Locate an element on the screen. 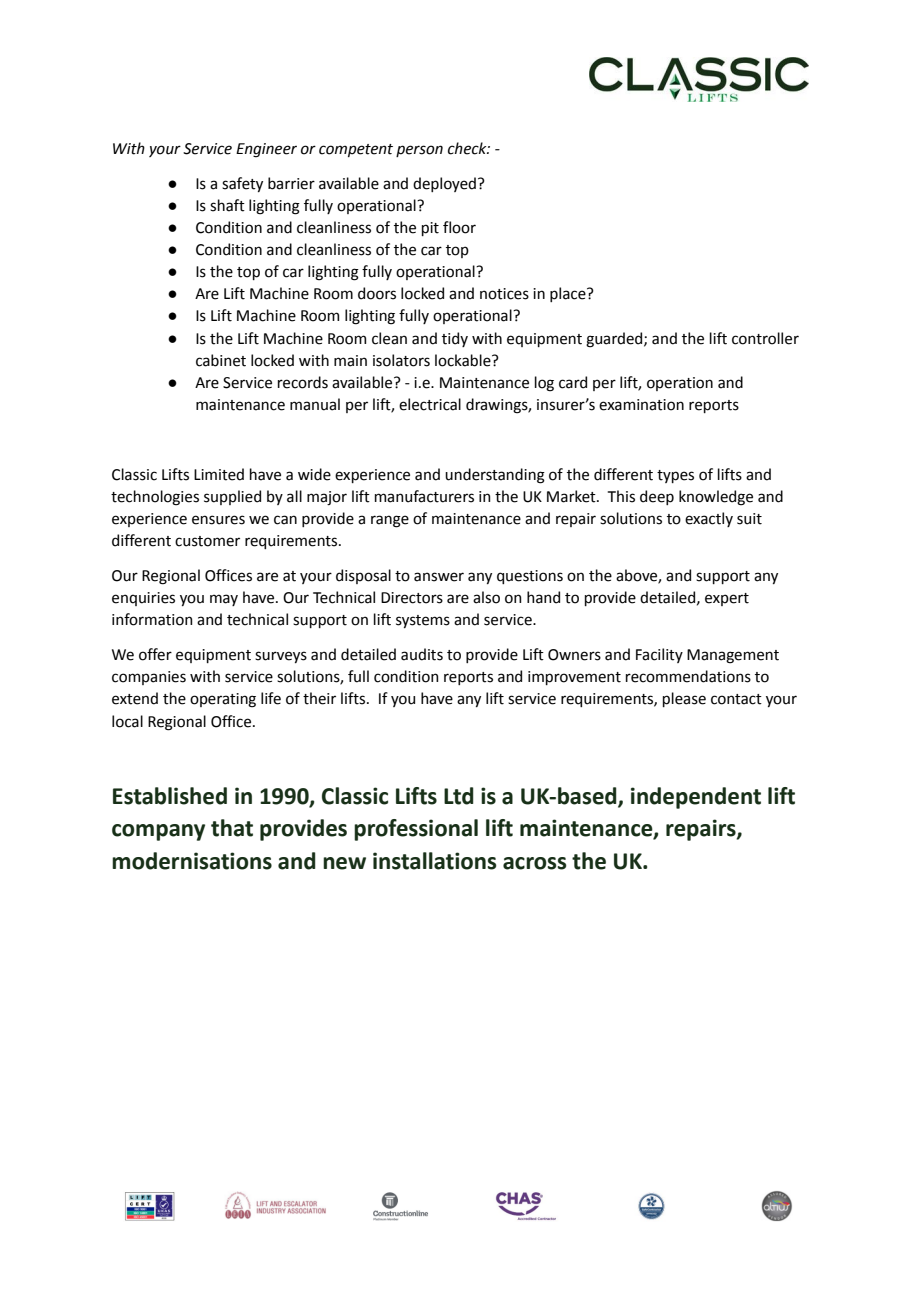 The width and height of the screenshot is (924, 1307). audits is located at coordinates (422, 654).
